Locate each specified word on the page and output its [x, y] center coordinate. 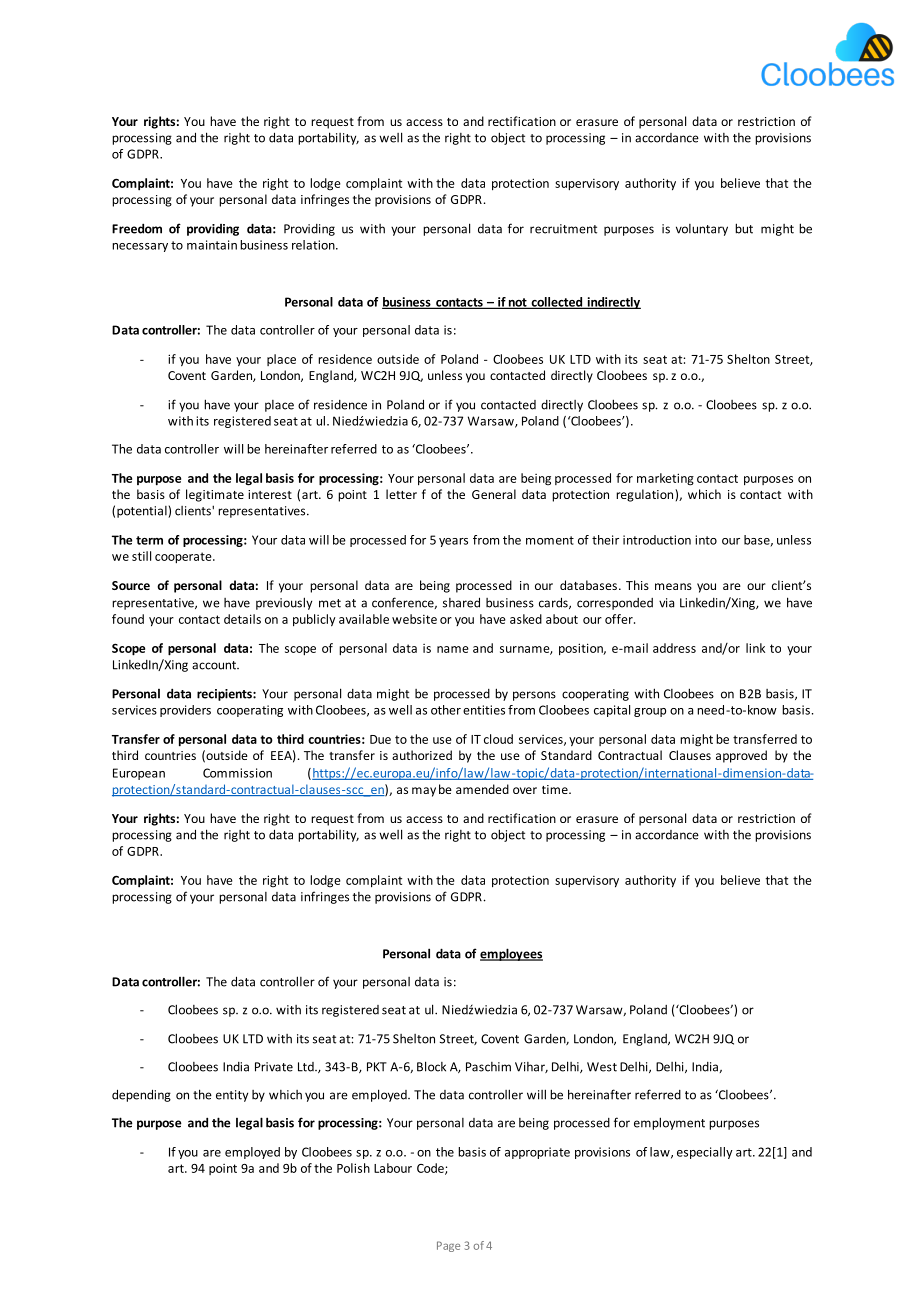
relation [314, 245]
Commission [237, 773]
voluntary [702, 230]
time [556, 789]
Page [448, 1246]
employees [511, 954]
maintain [212, 245]
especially [705, 1153]
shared [461, 602]
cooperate [184, 558]
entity [232, 1096]
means [673, 586]
